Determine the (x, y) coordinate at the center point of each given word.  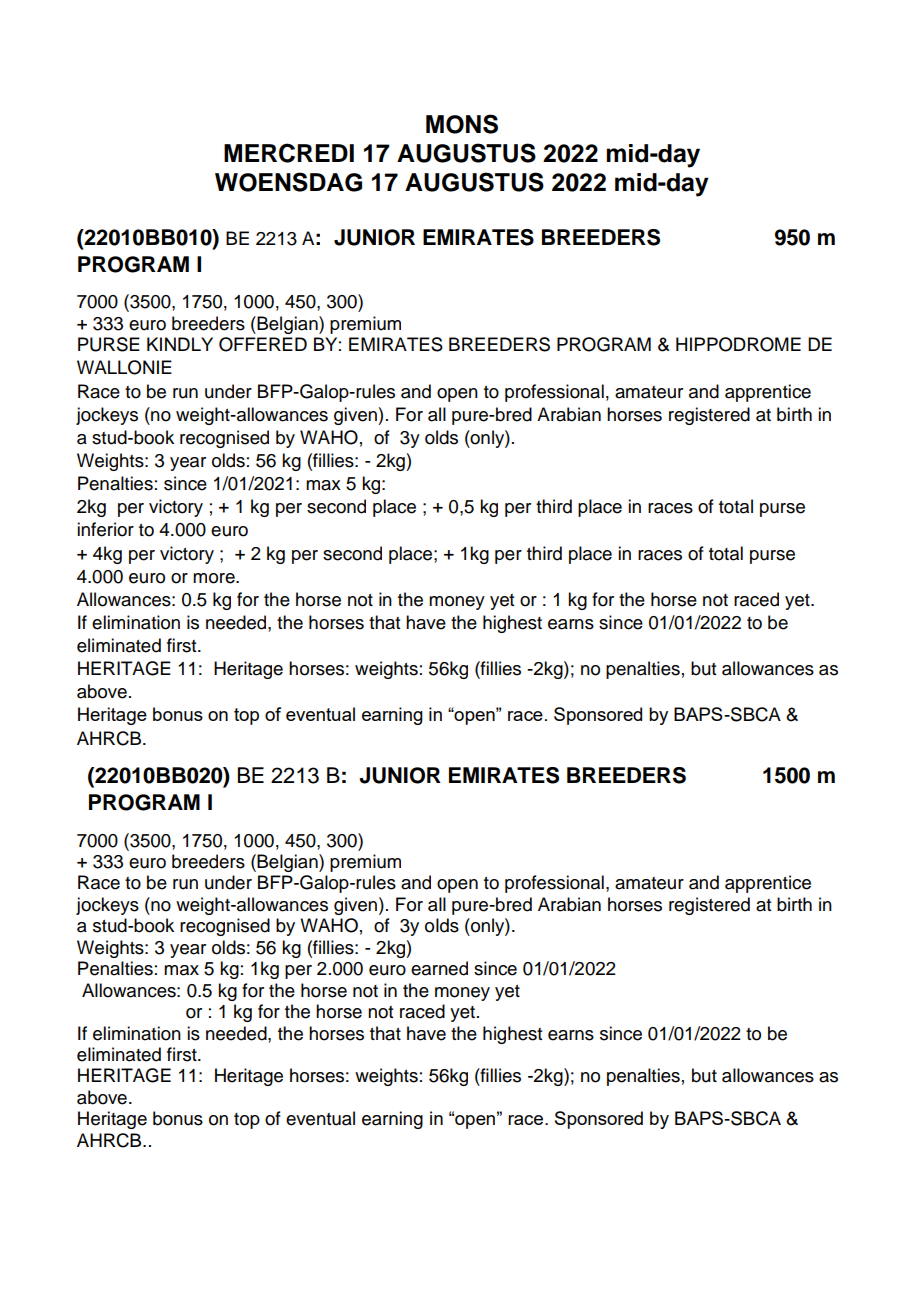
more (215, 578)
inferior (105, 529)
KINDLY (180, 344)
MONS (462, 124)
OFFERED (263, 344)
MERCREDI (289, 153)
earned (439, 968)
